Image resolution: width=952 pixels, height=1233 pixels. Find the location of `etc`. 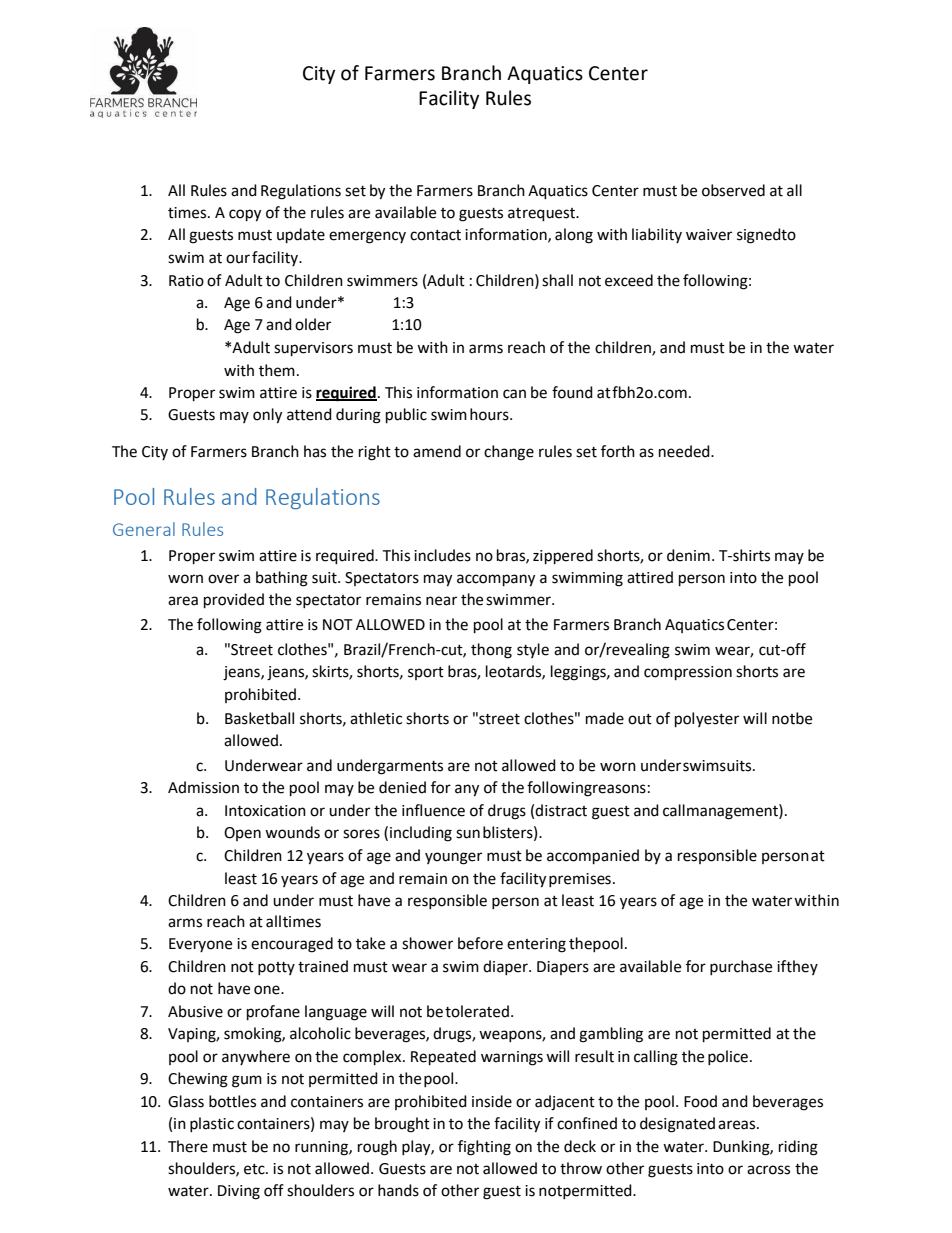

etc is located at coordinates (255, 1169).
